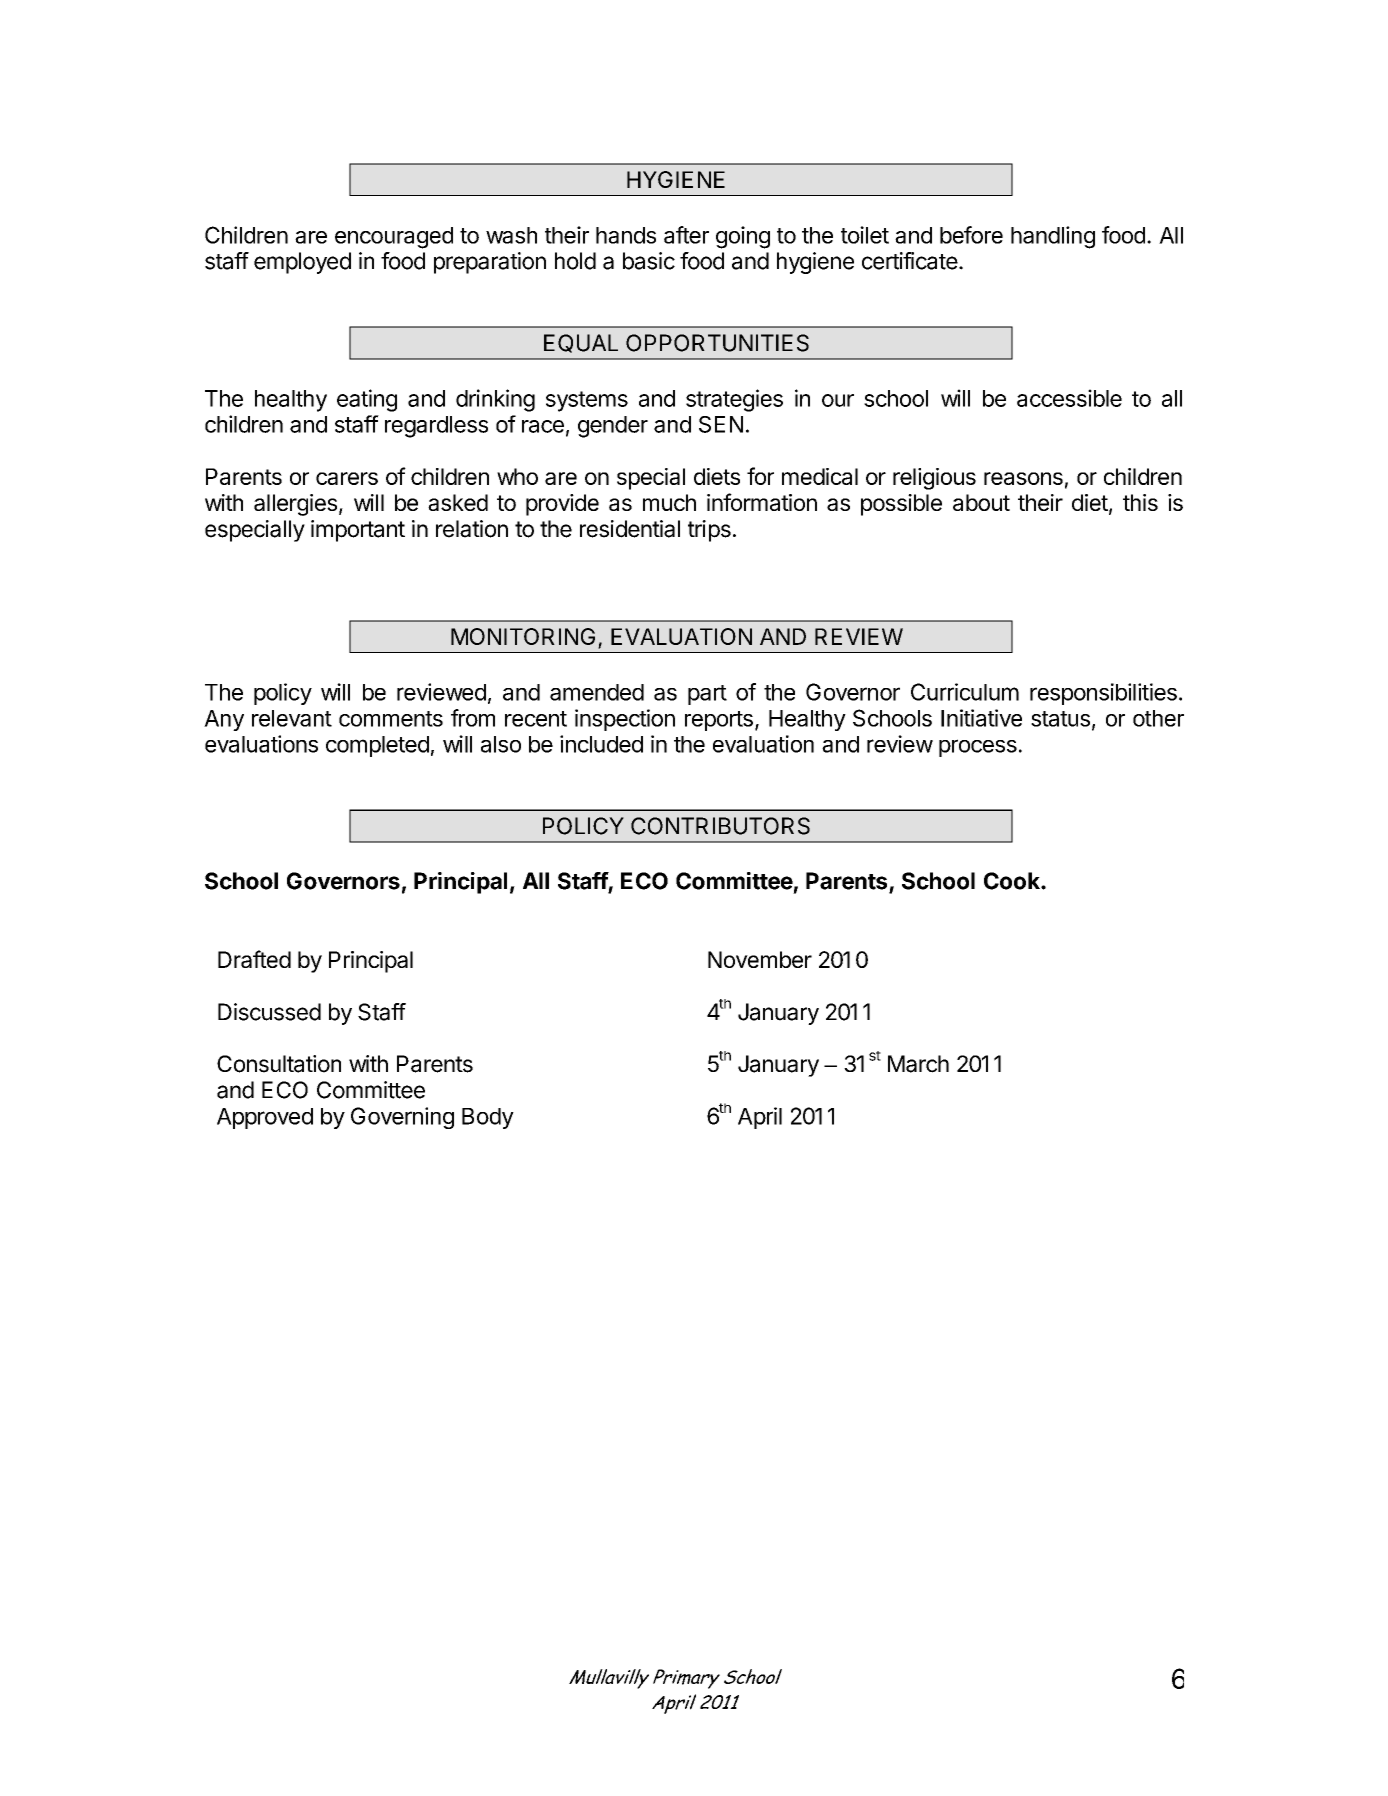 This screenshot has height=1796, width=1388. What do you see at coordinates (1053, 237) in the screenshot?
I see `handling` at bounding box center [1053, 237].
